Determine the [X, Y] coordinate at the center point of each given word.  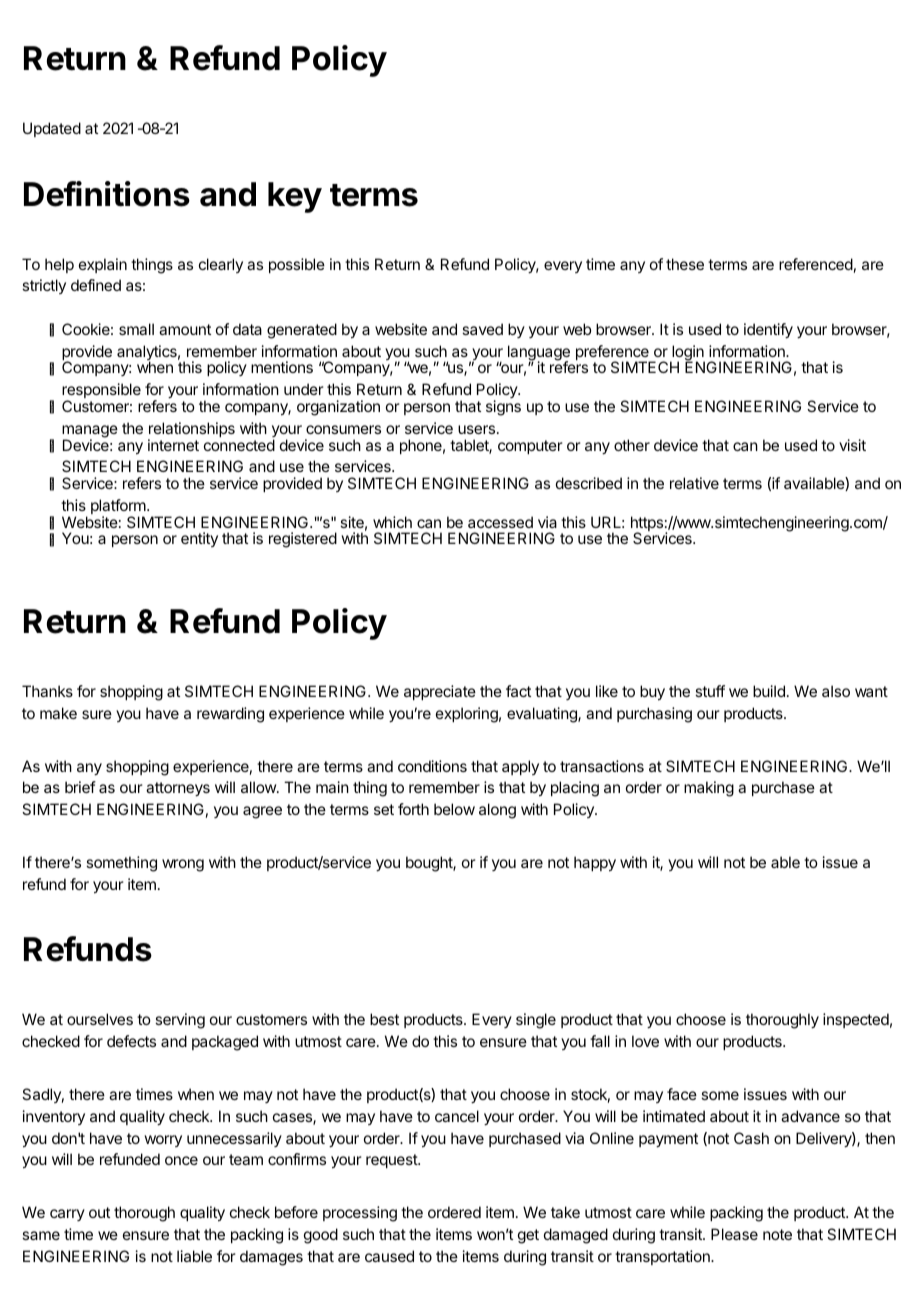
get [528, 1236]
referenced [816, 264]
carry [67, 1215]
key [295, 197]
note [777, 1234]
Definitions [107, 194]
